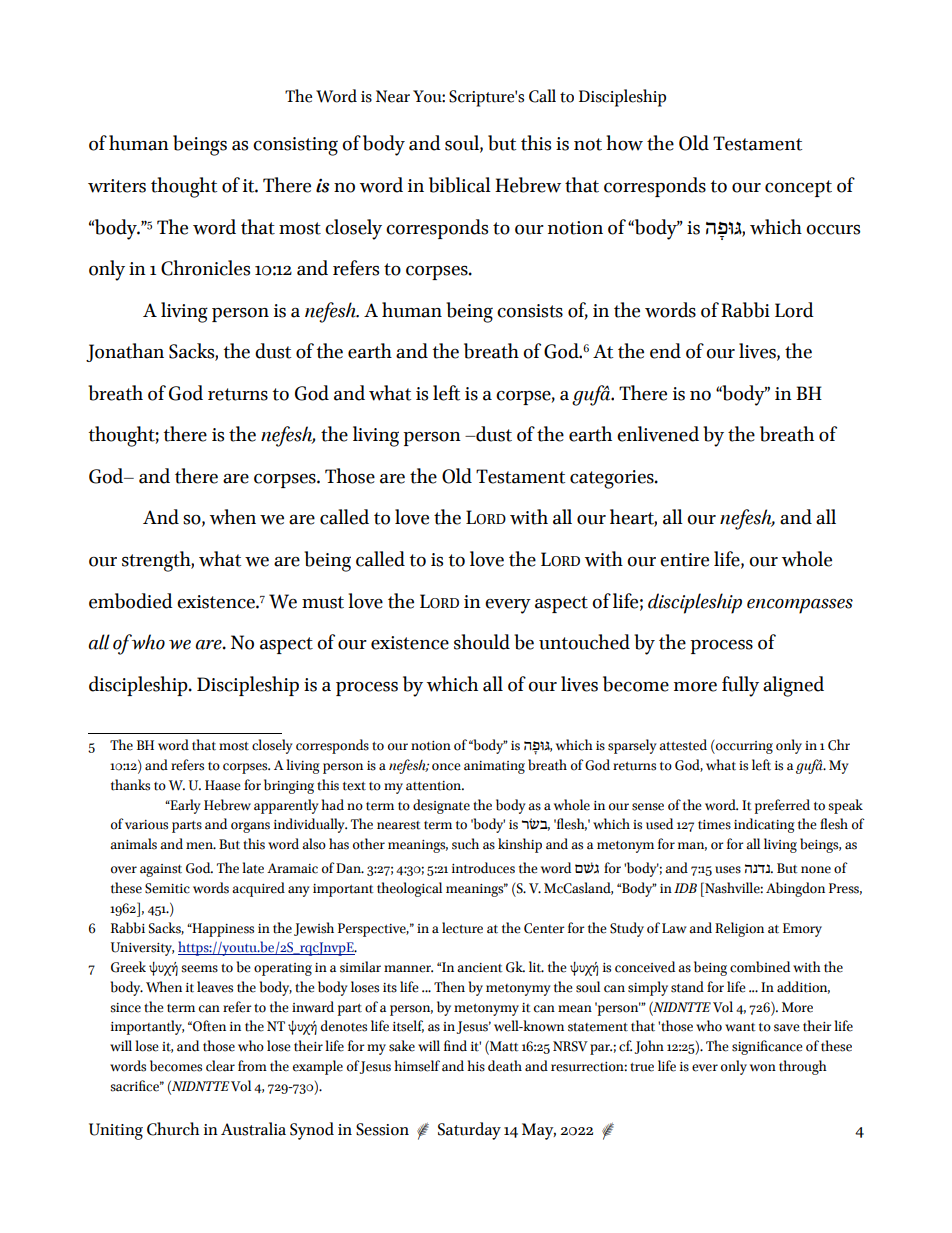 This screenshot has width=952, height=1233. I want to click on Saturday, so click(469, 1131).
